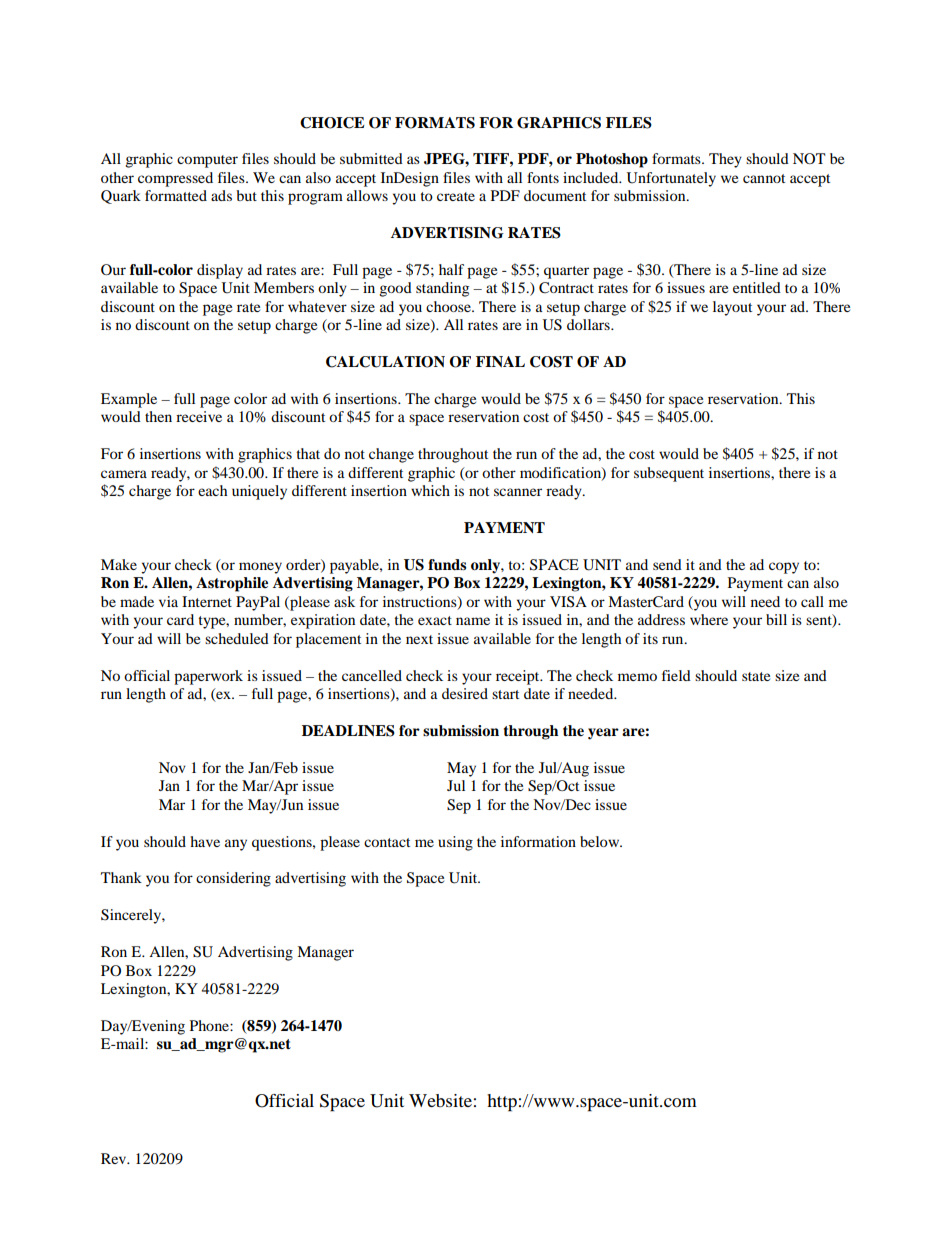 The width and height of the document is (952, 1247). I want to click on below, so click(601, 841).
